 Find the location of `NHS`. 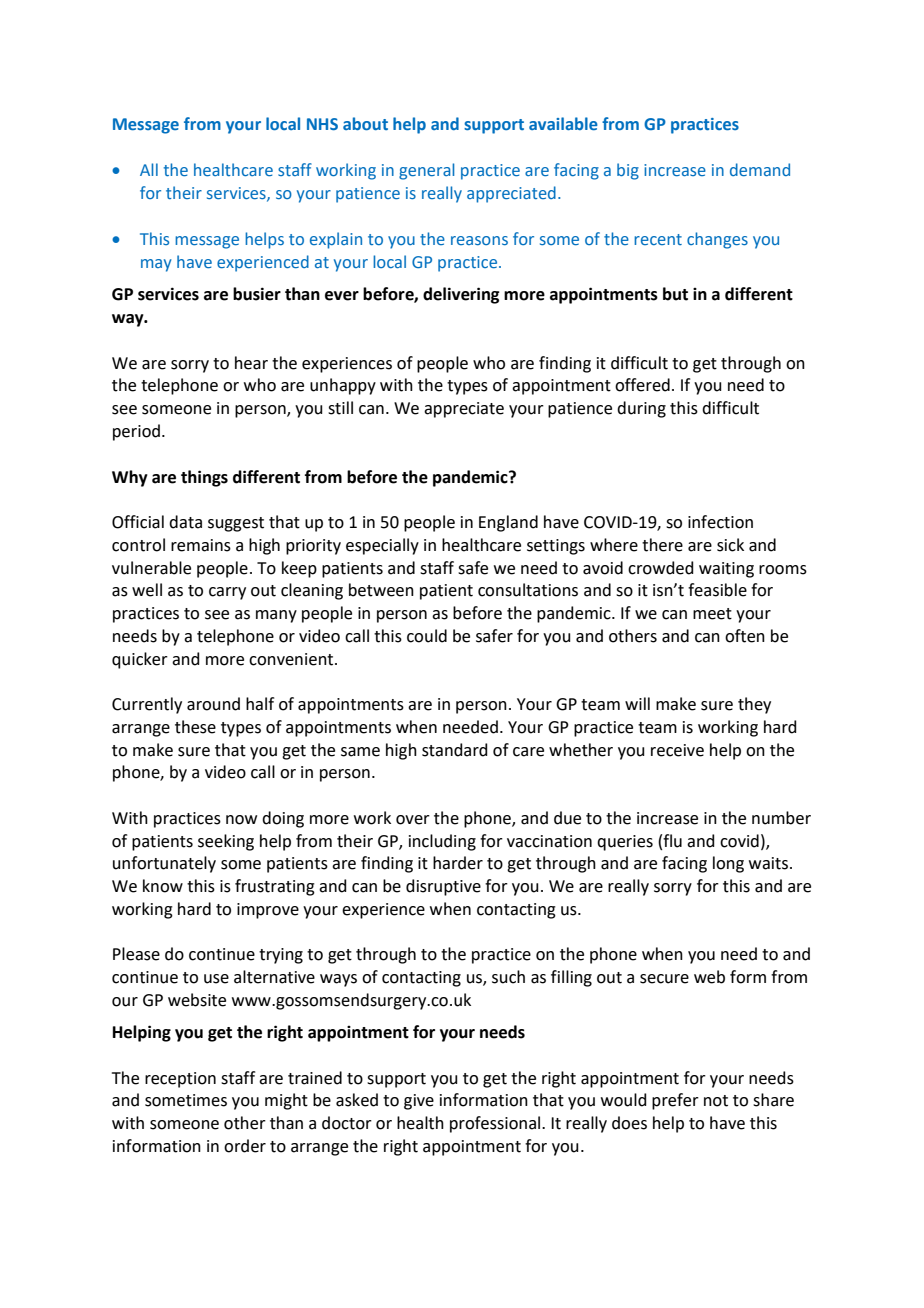

NHS is located at coordinates (322, 124).
